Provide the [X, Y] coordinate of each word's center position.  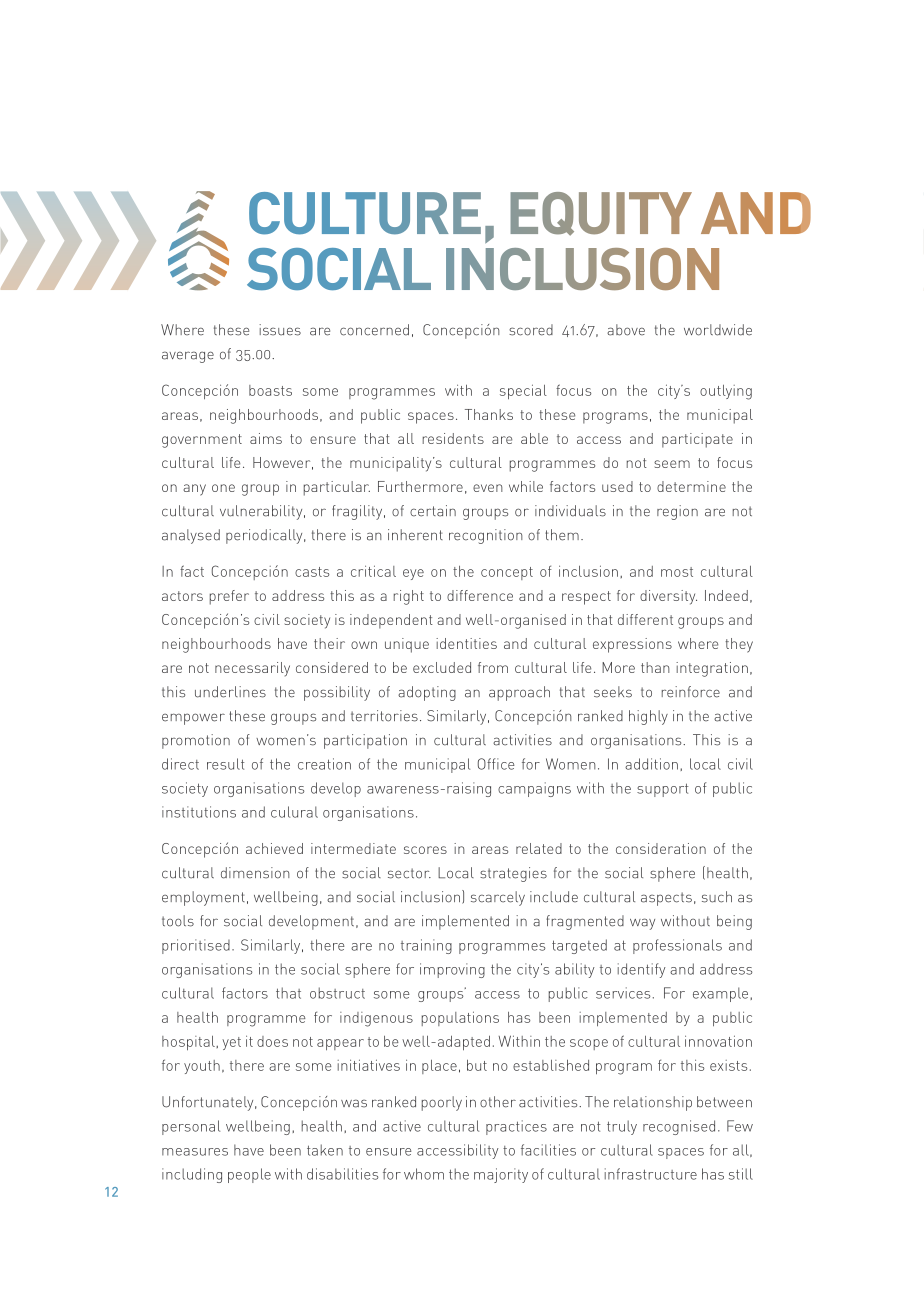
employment [203, 898]
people [249, 1175]
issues [280, 330]
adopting [427, 693]
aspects [666, 899]
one [223, 488]
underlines [230, 692]
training [426, 946]
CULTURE [365, 213]
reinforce [691, 692]
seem [672, 464]
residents [453, 438]
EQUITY [601, 214]
